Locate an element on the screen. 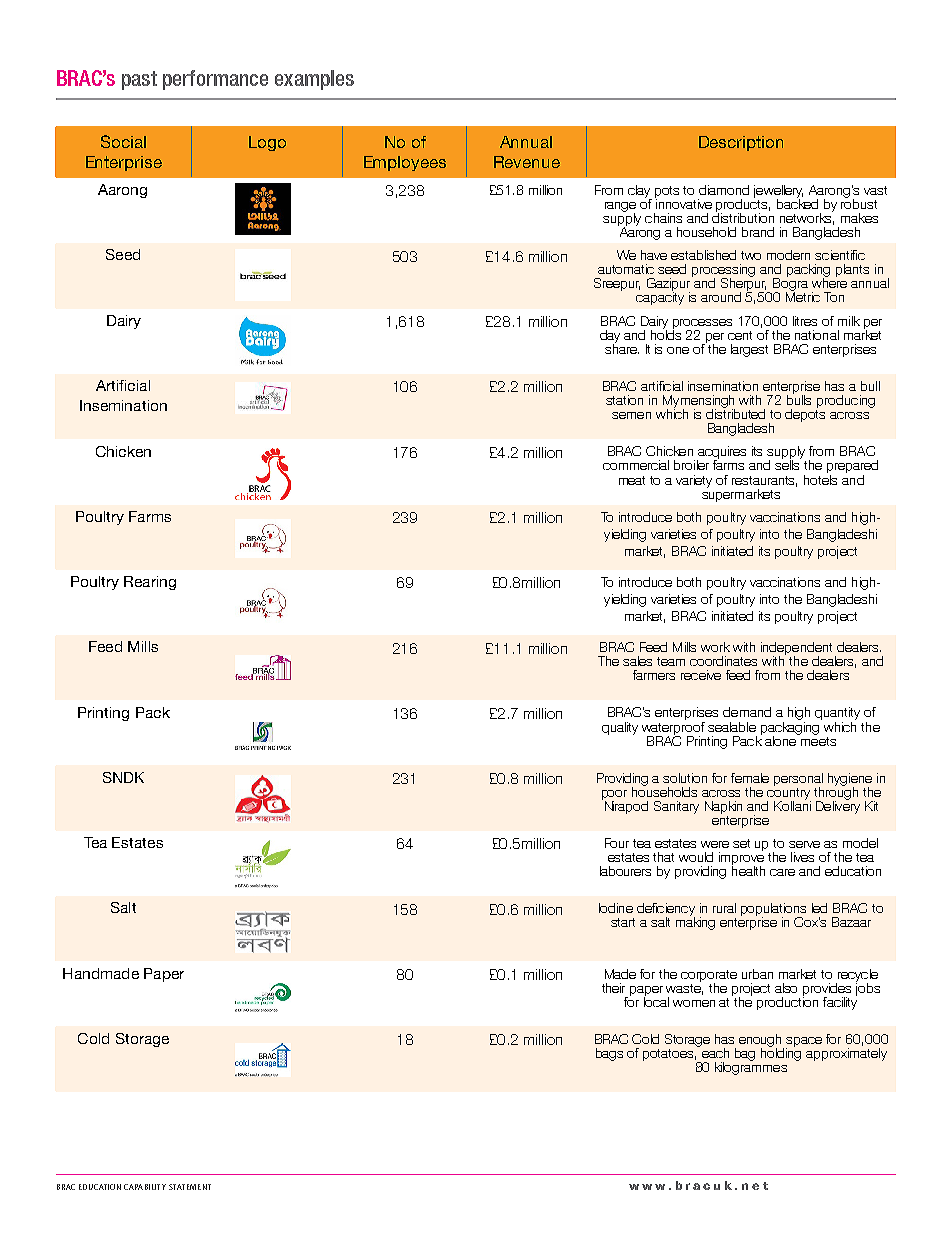  STATEMENT is located at coordinates (190, 1187).
